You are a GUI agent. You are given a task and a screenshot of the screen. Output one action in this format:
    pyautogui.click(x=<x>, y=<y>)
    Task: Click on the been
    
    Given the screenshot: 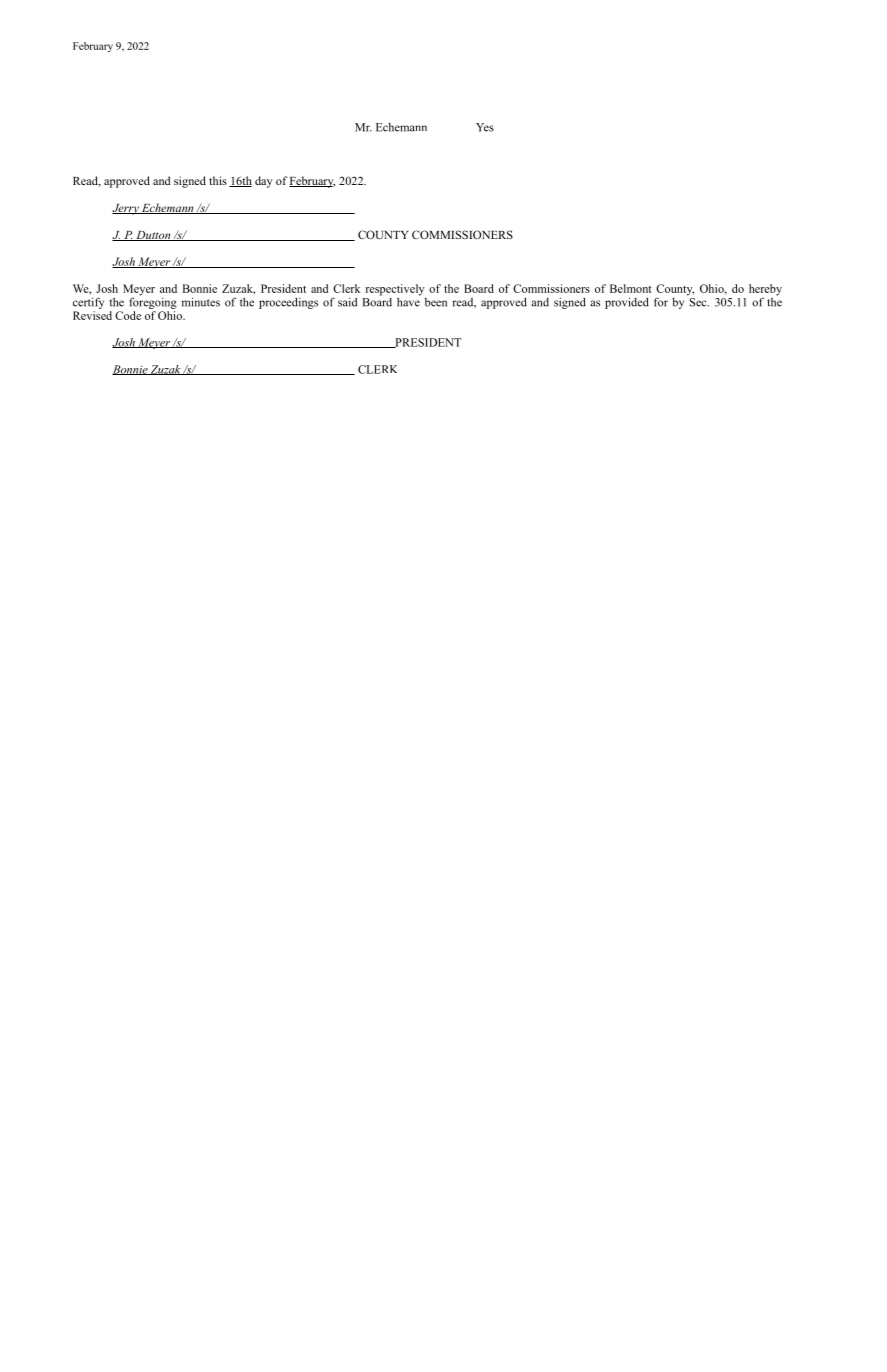 What is the action you would take?
    pyautogui.click(x=436, y=302)
